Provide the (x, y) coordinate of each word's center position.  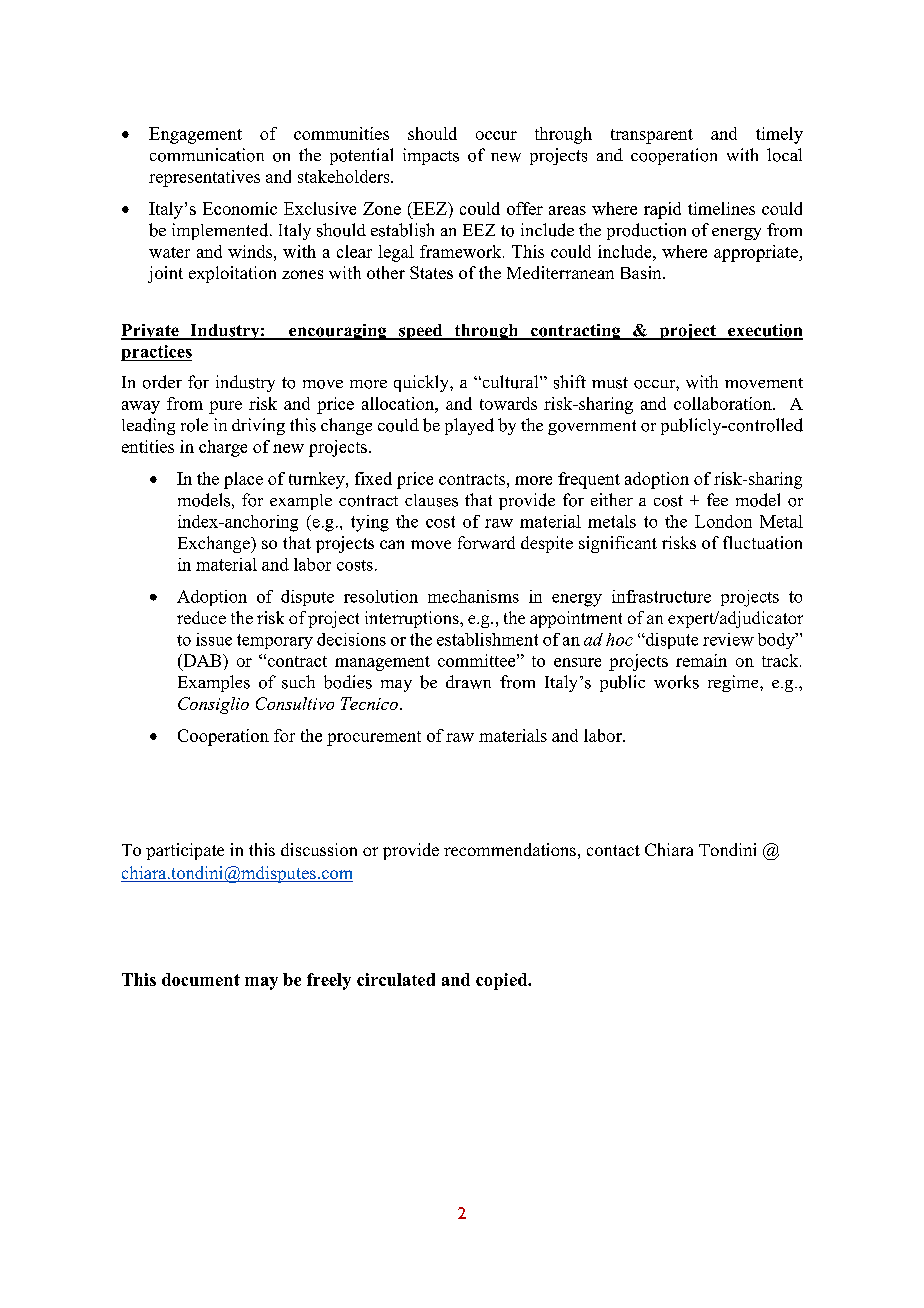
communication (207, 155)
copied (503, 981)
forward (486, 542)
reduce (201, 617)
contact (613, 850)
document (201, 979)
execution (764, 331)
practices (156, 353)
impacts (431, 156)
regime (734, 683)
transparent (652, 136)
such (298, 682)
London (723, 521)
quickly (422, 383)
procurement (374, 738)
